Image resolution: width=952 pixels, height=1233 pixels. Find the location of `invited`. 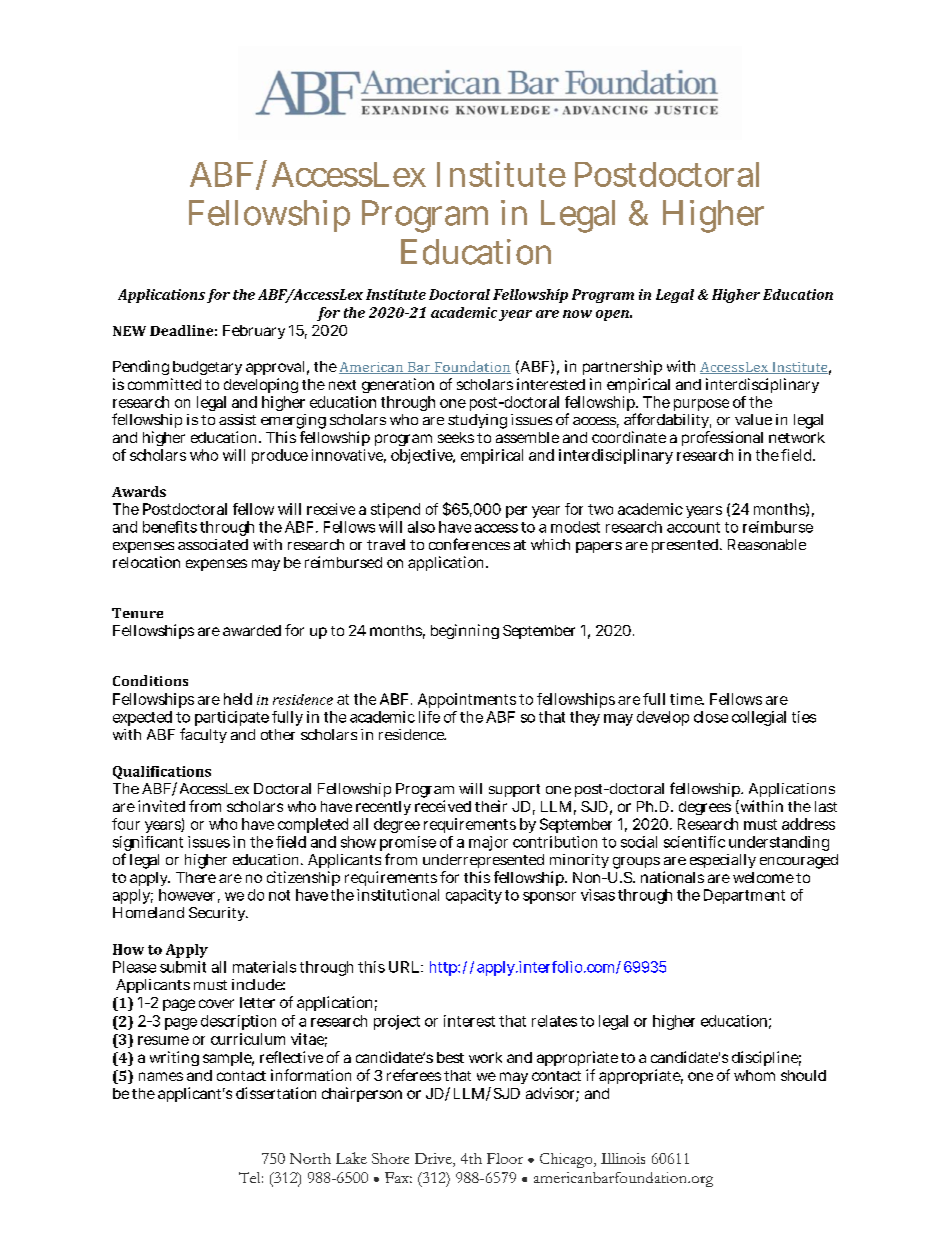

invited is located at coordinates (161, 806).
